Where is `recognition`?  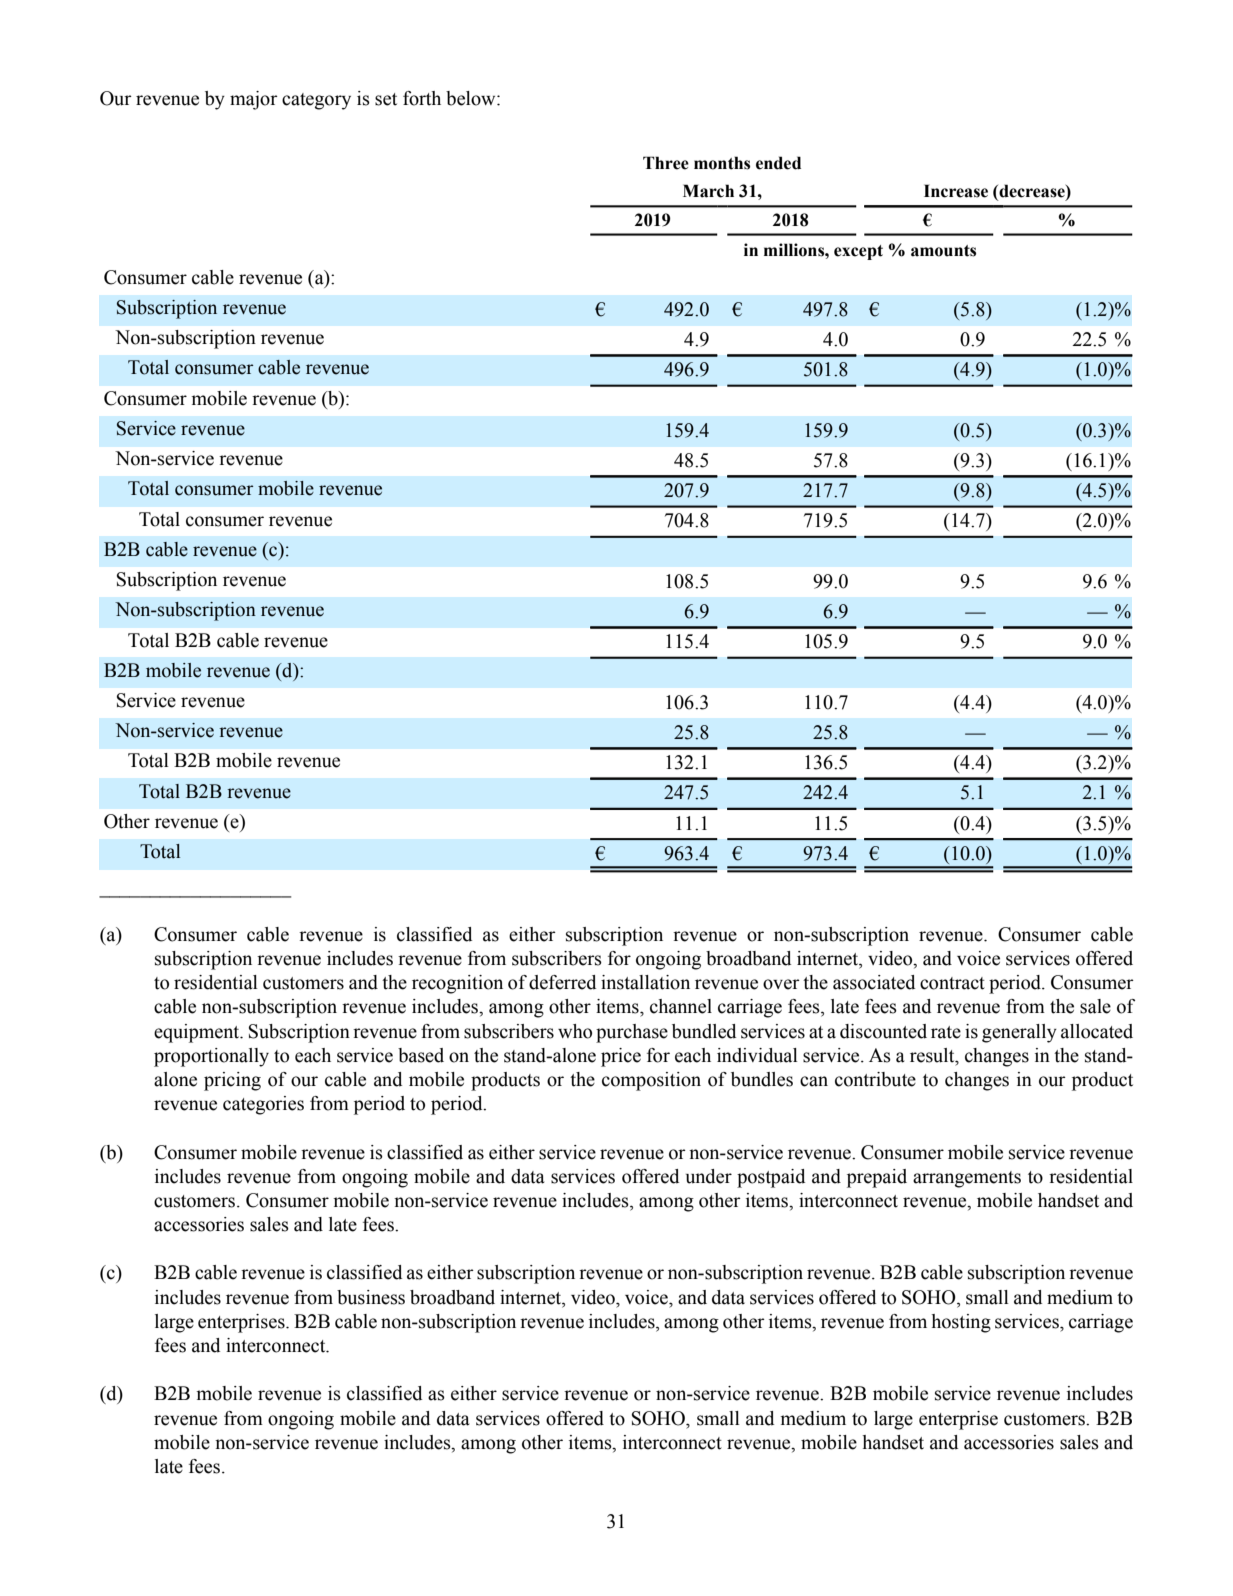 recognition is located at coordinates (457, 984).
